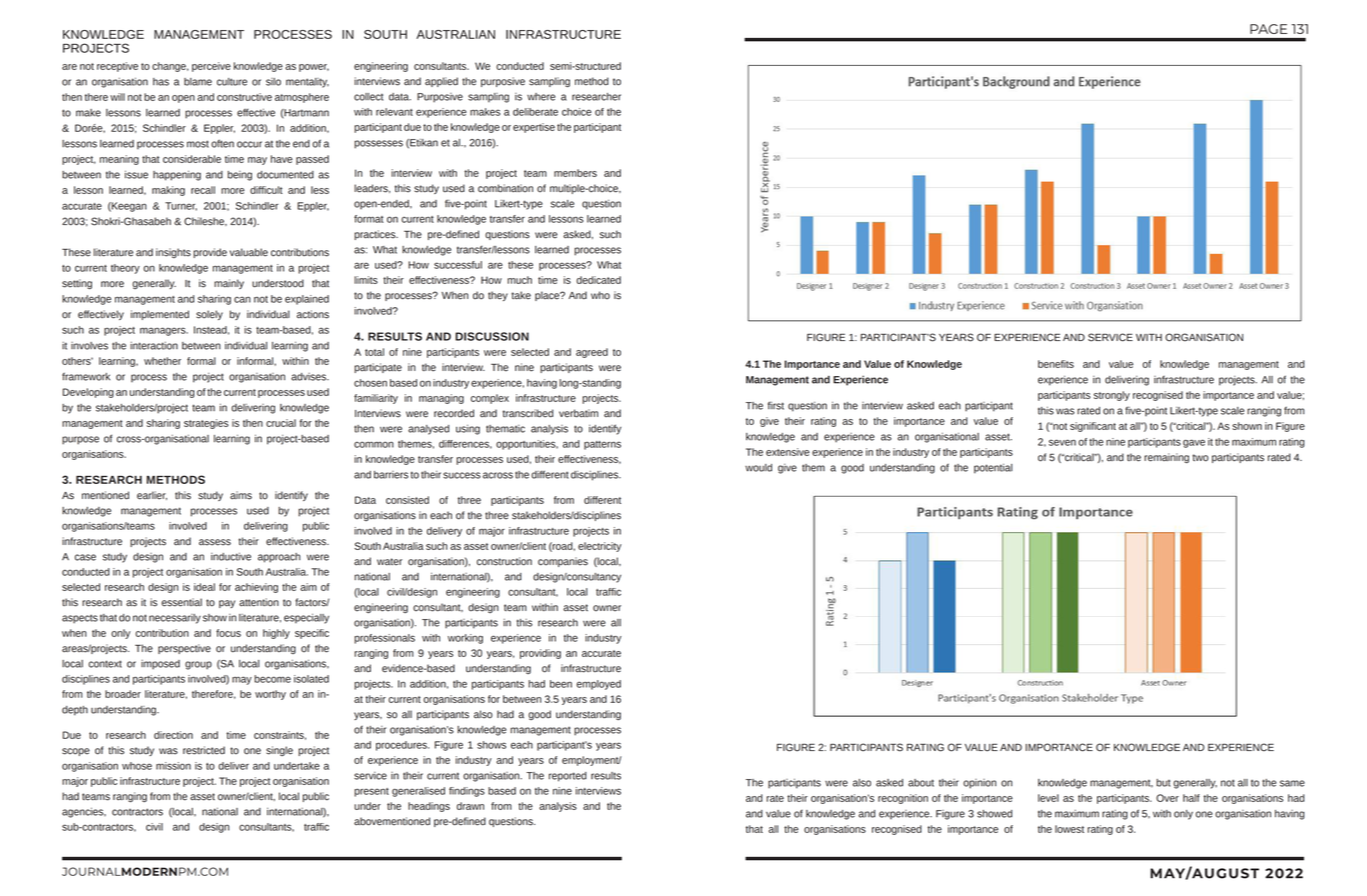 The height and width of the document is (896, 1367). Describe the element at coordinates (1093, 427) in the document. I see `significant` at that location.
